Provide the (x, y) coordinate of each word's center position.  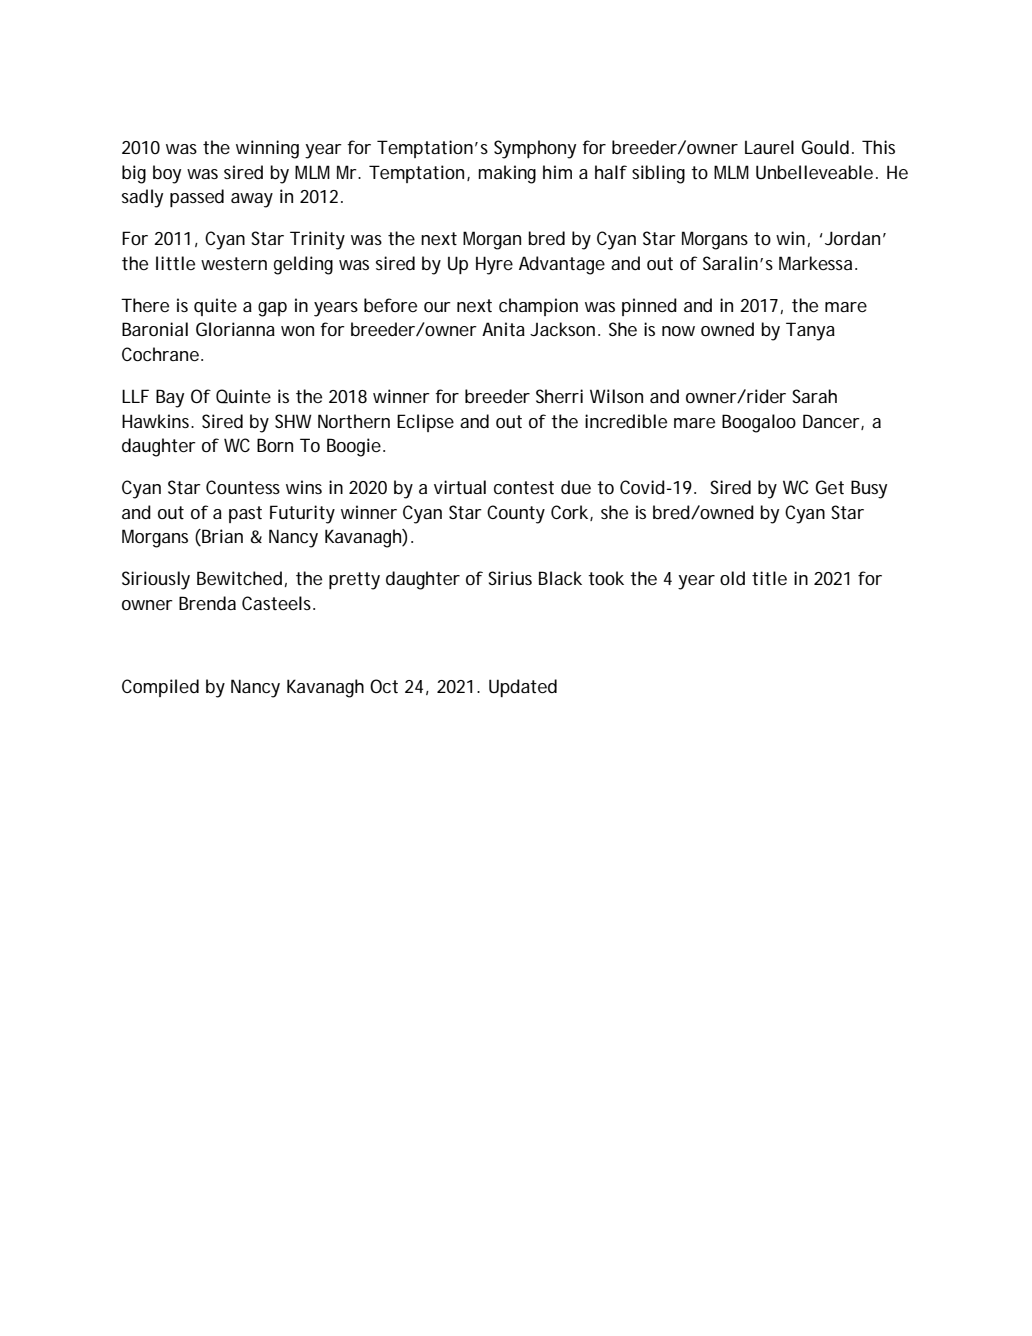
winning (267, 149)
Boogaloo (759, 423)
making (507, 174)
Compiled (160, 688)
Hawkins (157, 421)
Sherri (559, 396)
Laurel (769, 147)
